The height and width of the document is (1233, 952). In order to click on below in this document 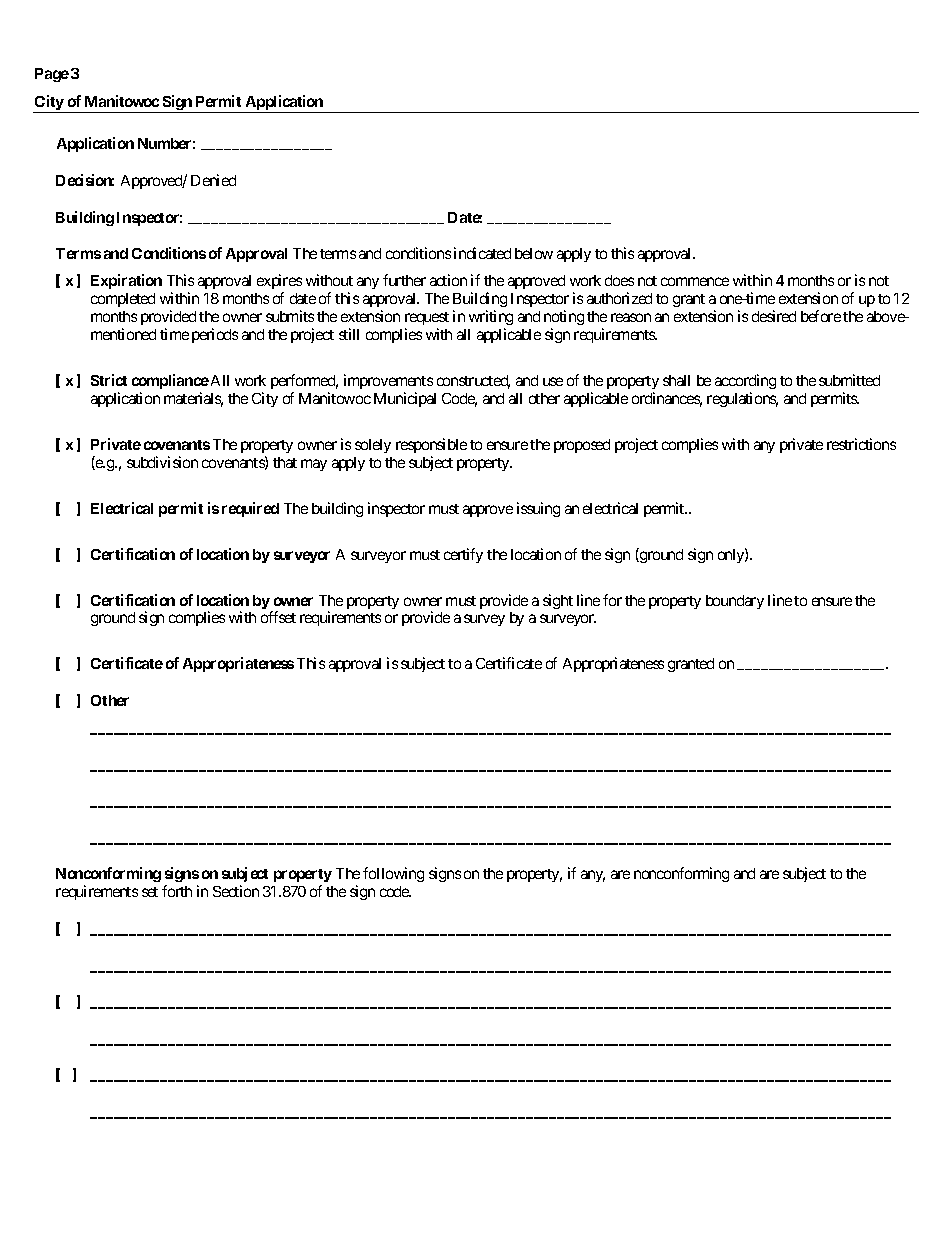, I will do `click(534, 253)`.
